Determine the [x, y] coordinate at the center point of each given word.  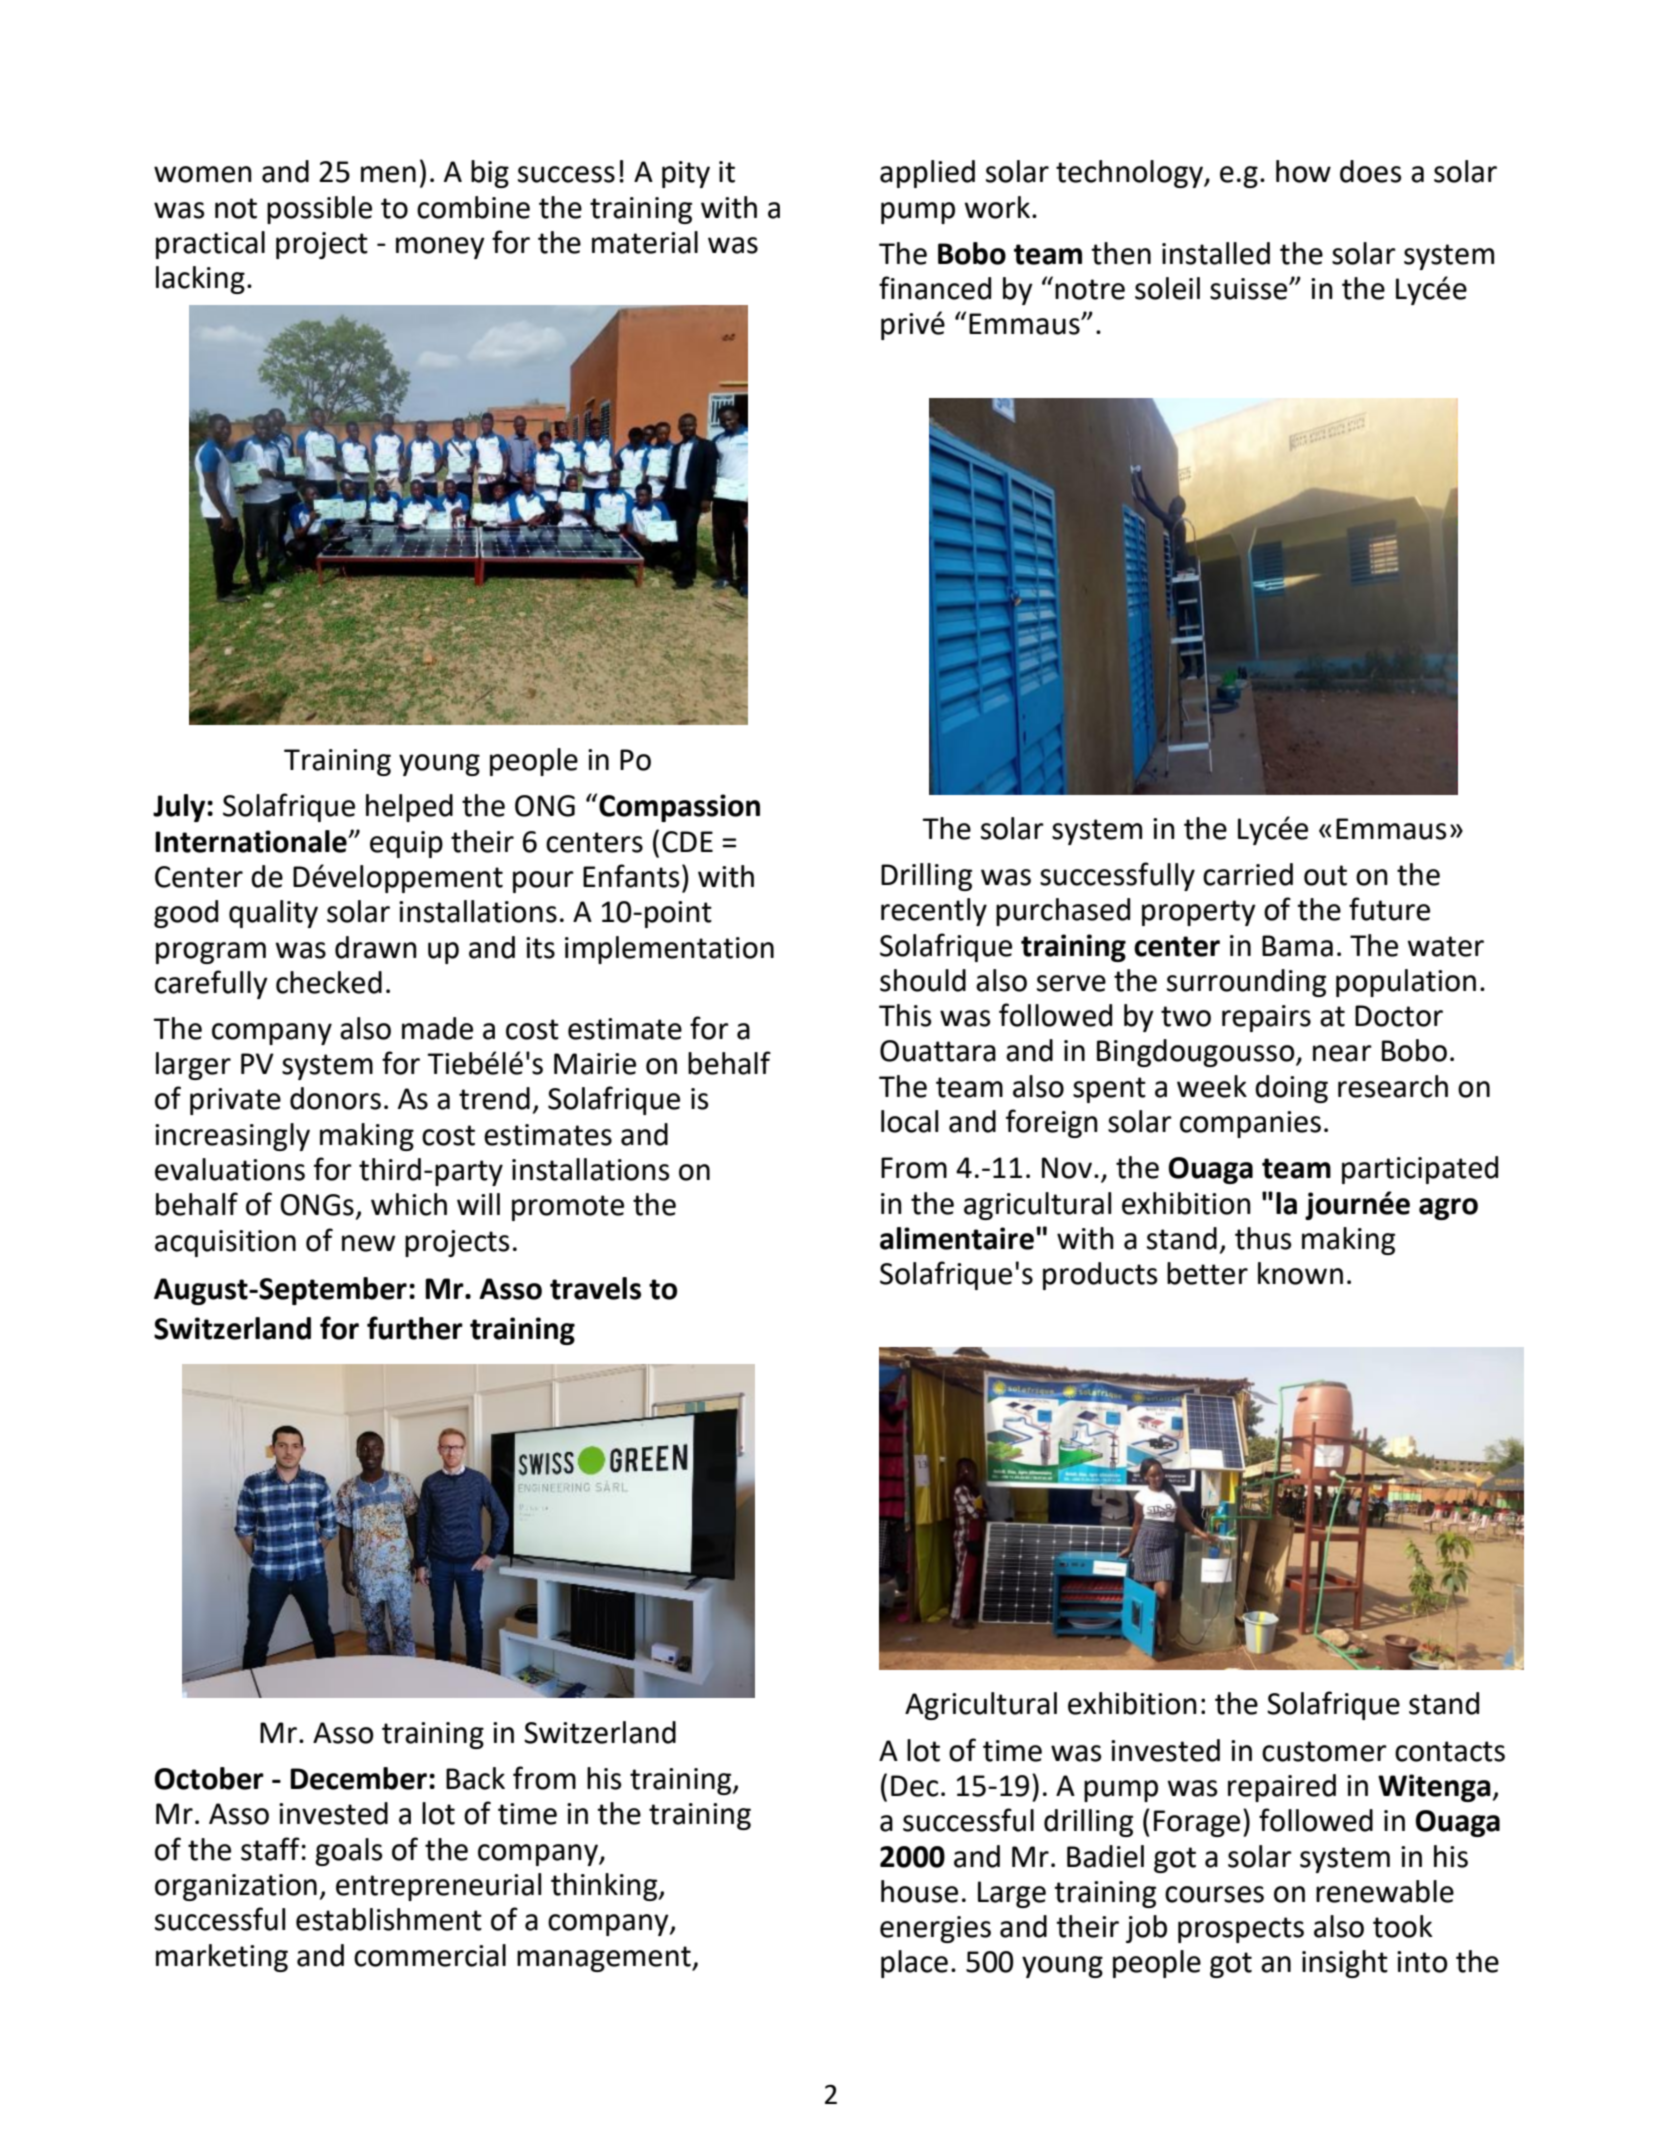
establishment [389, 1919]
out [1325, 875]
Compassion [679, 808]
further [415, 1328]
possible [319, 210]
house [919, 1891]
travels [595, 1288]
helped [409, 808]
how [1303, 171]
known [1300, 1273]
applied [927, 174]
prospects [1241, 1930]
